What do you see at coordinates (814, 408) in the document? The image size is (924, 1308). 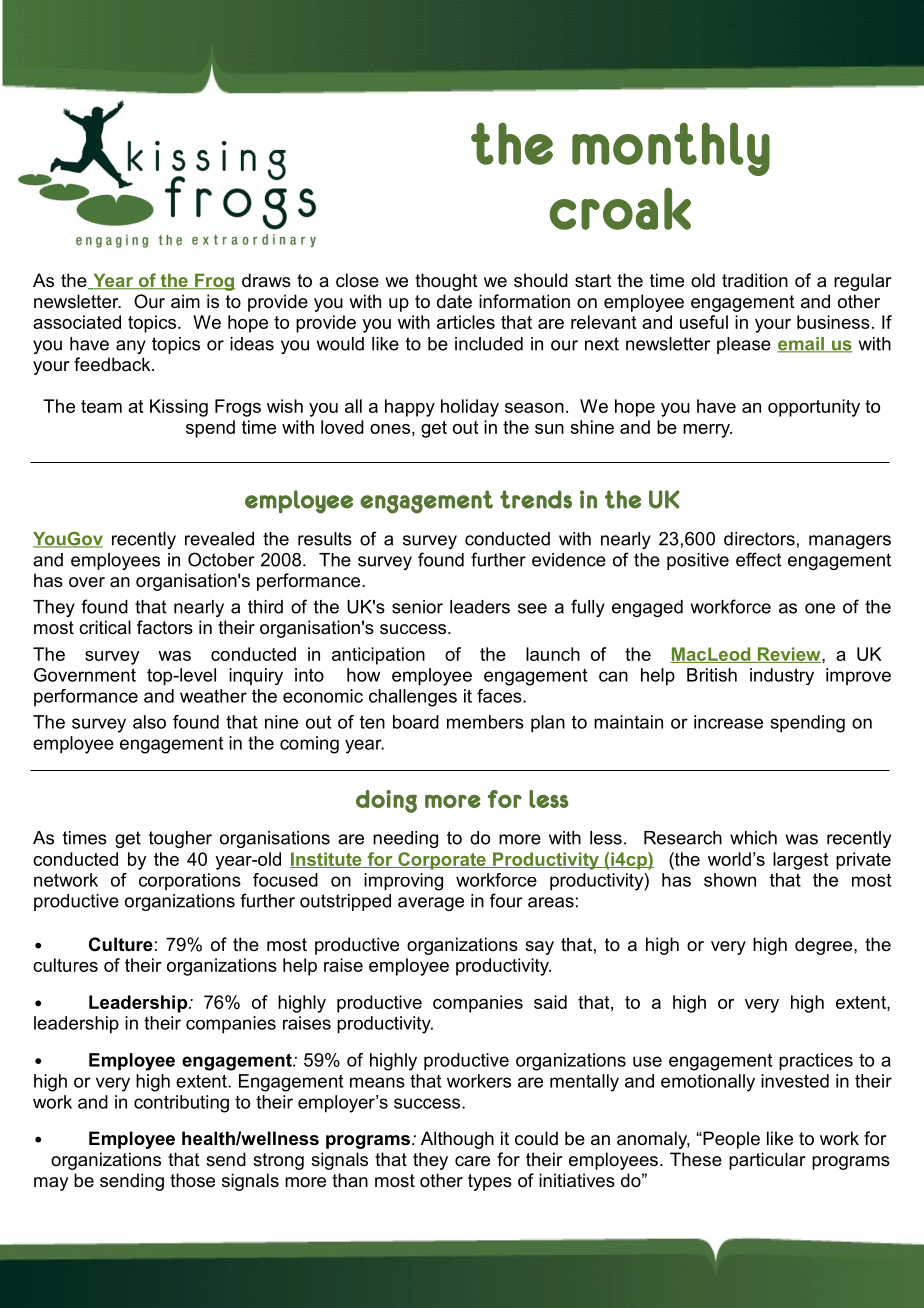 I see `opportunity` at bounding box center [814, 408].
